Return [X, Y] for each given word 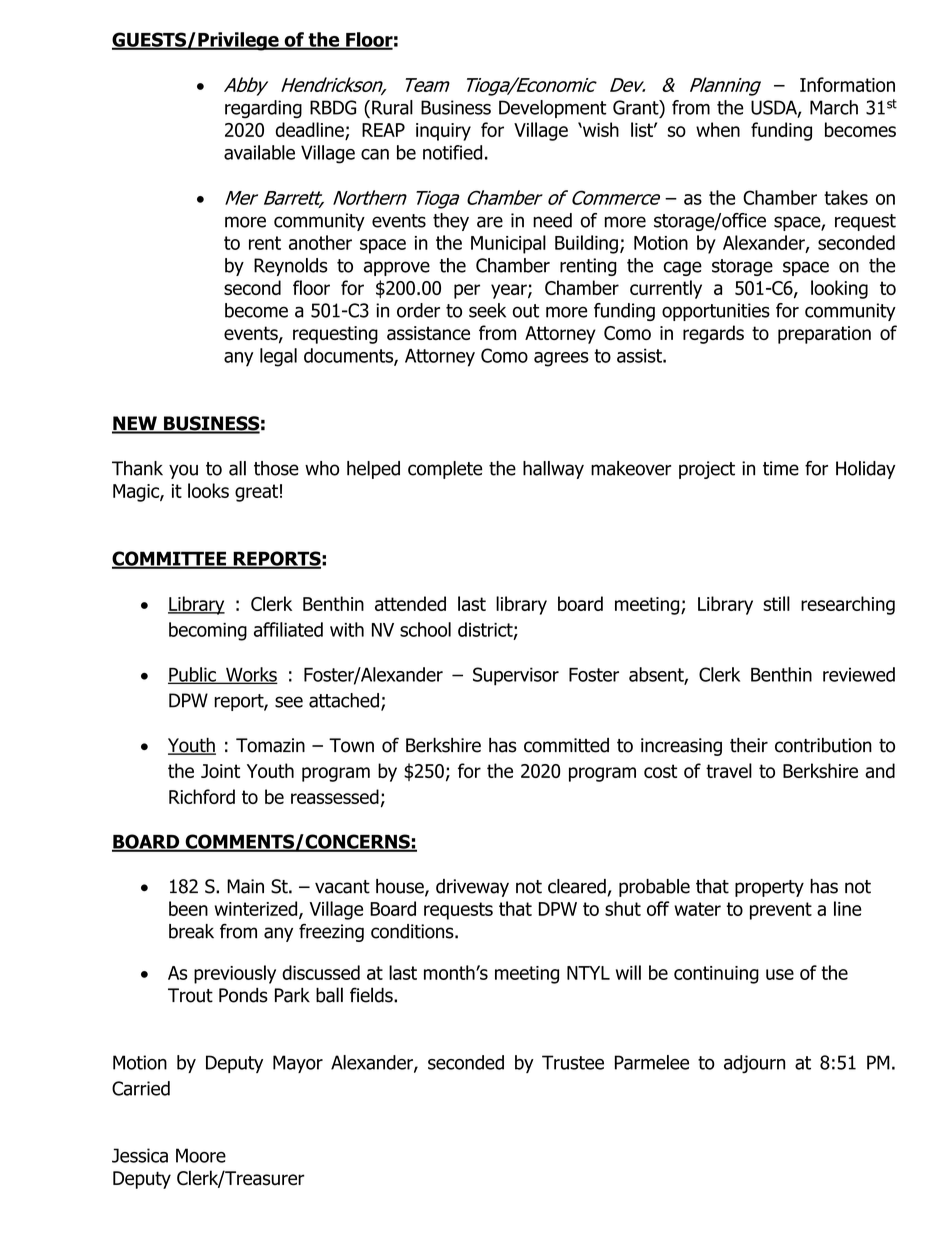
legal [278, 357]
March [834, 107]
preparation [824, 335]
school [425, 629]
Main [245, 886]
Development [553, 109]
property [769, 888]
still [776, 603]
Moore [201, 1155]
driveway [472, 888]
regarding [263, 109]
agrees [561, 359]
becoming [208, 631]
